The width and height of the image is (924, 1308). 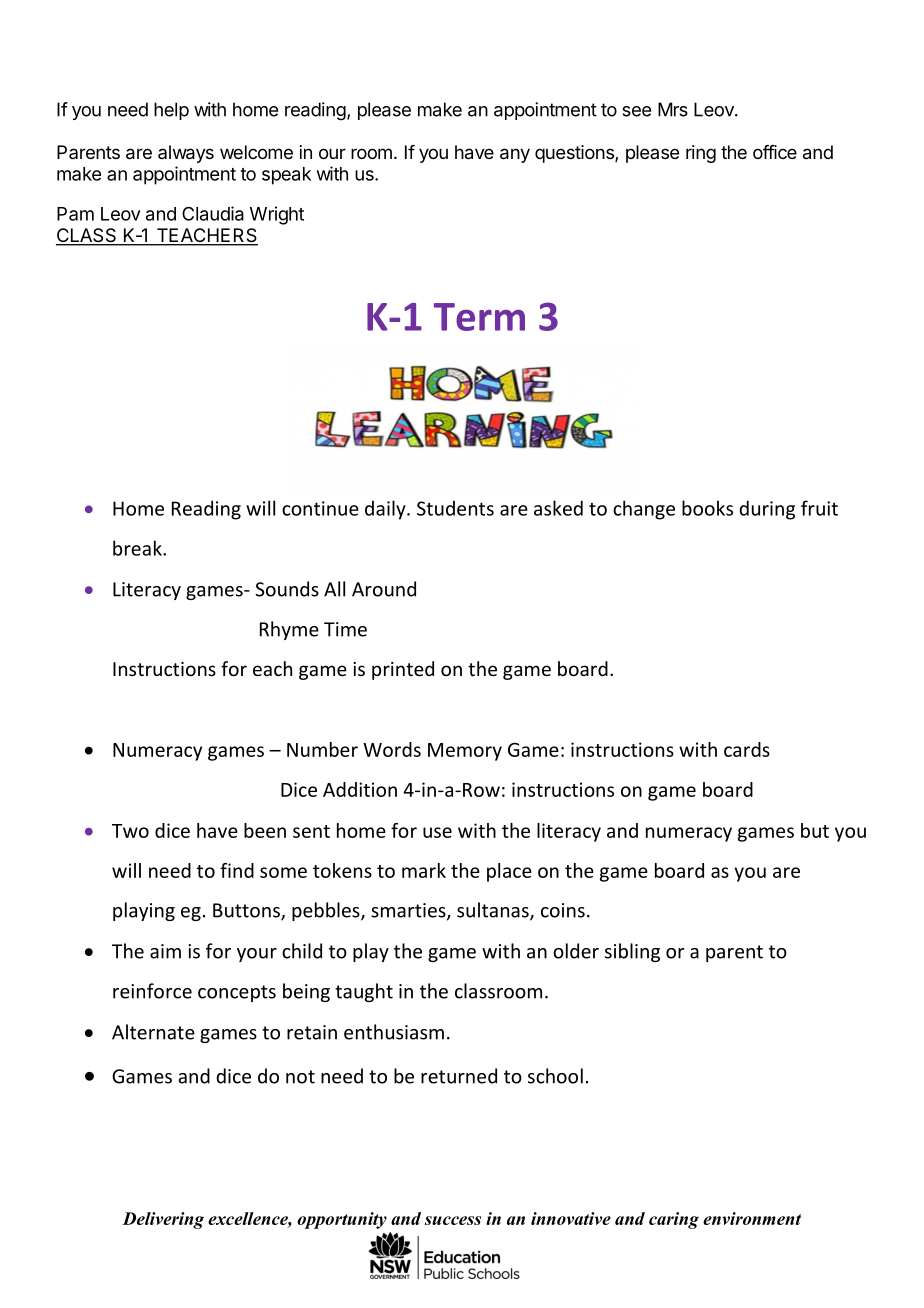 What do you see at coordinates (515, 155) in the image?
I see `any` at bounding box center [515, 155].
